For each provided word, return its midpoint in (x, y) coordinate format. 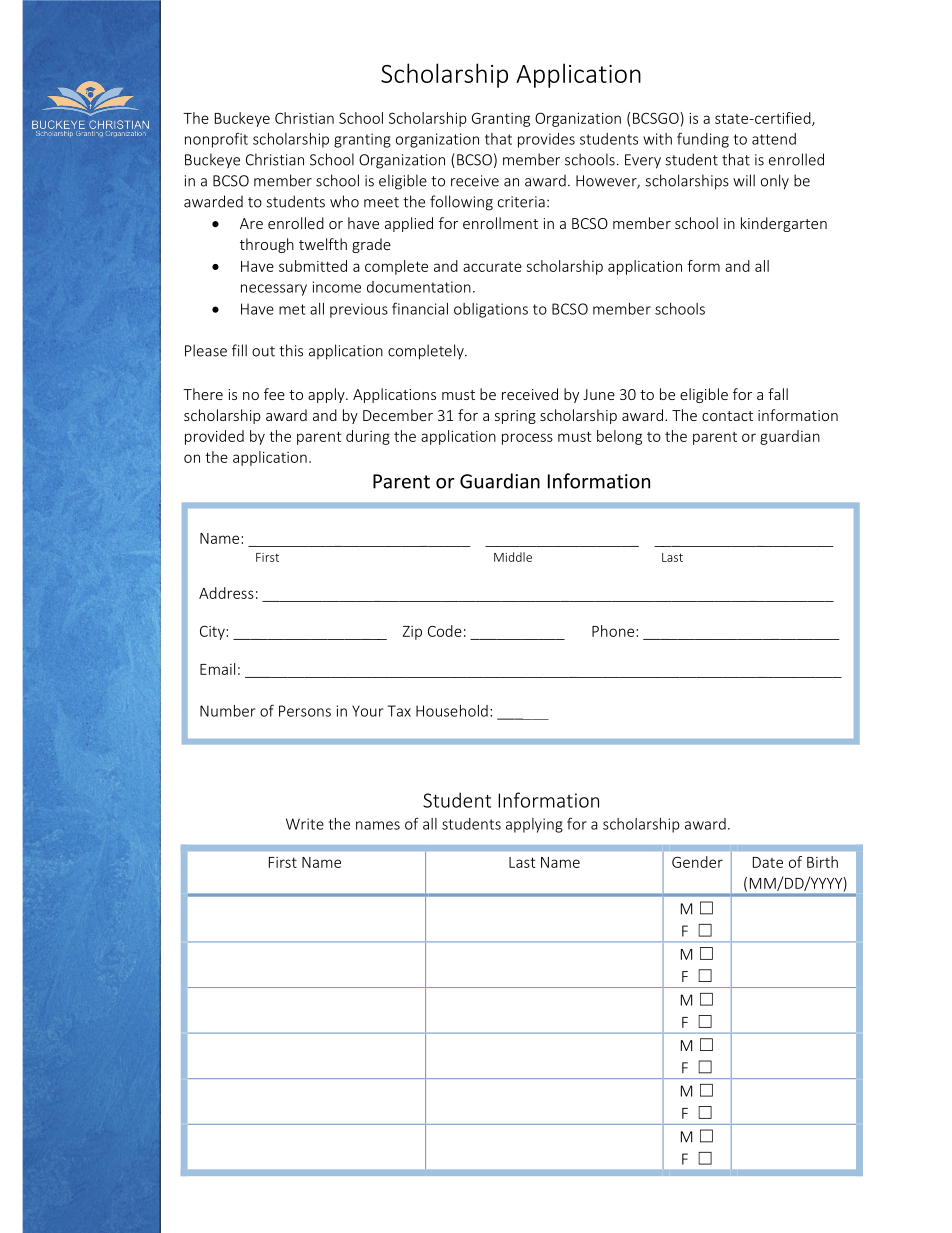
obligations (491, 310)
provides (546, 140)
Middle (513, 557)
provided (214, 437)
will (744, 180)
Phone (613, 631)
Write (305, 824)
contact (727, 416)
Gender (697, 862)
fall (778, 394)
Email (217, 669)
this (291, 350)
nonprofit (216, 140)
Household (452, 711)
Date (768, 862)
